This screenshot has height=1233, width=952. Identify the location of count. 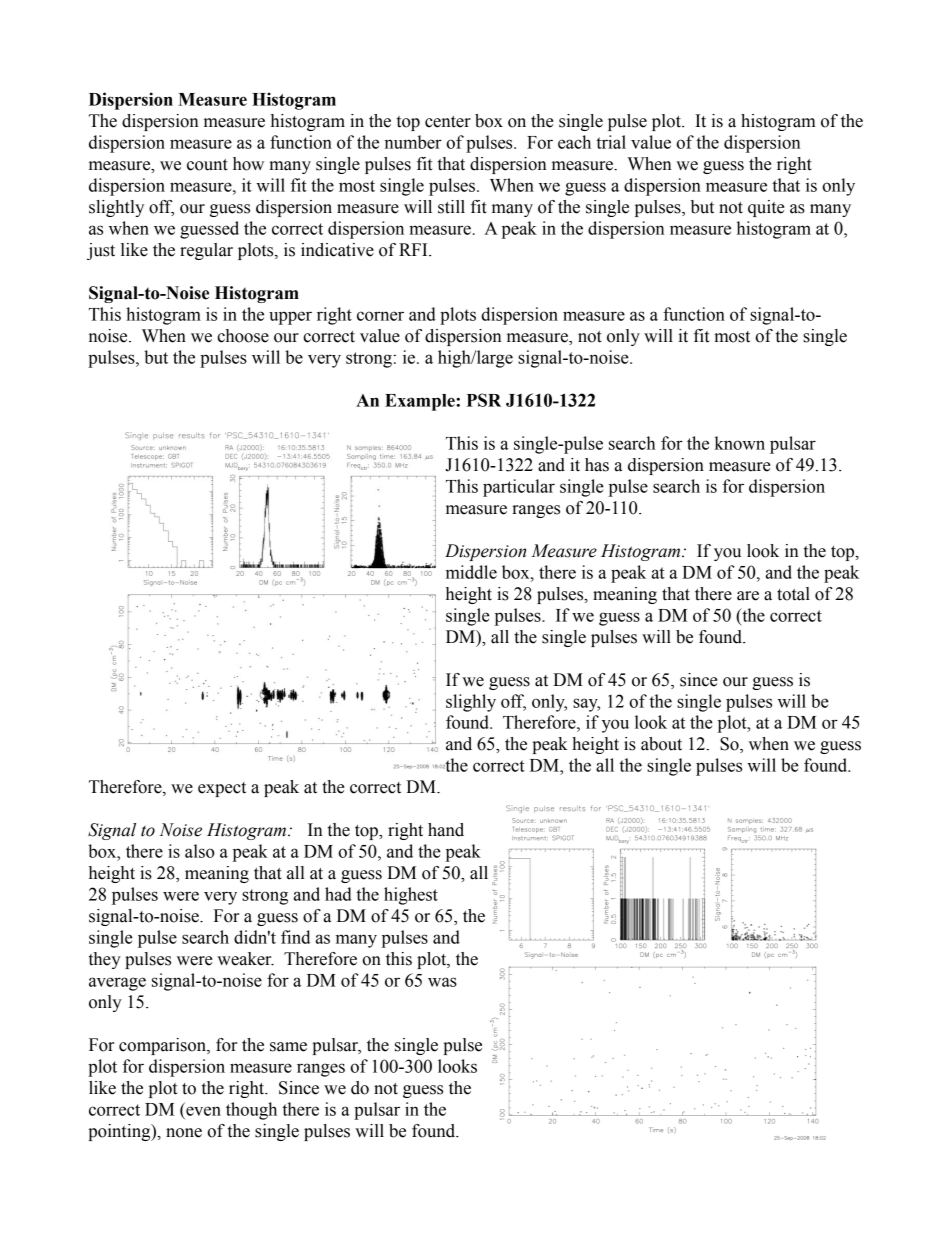
(207, 165).
